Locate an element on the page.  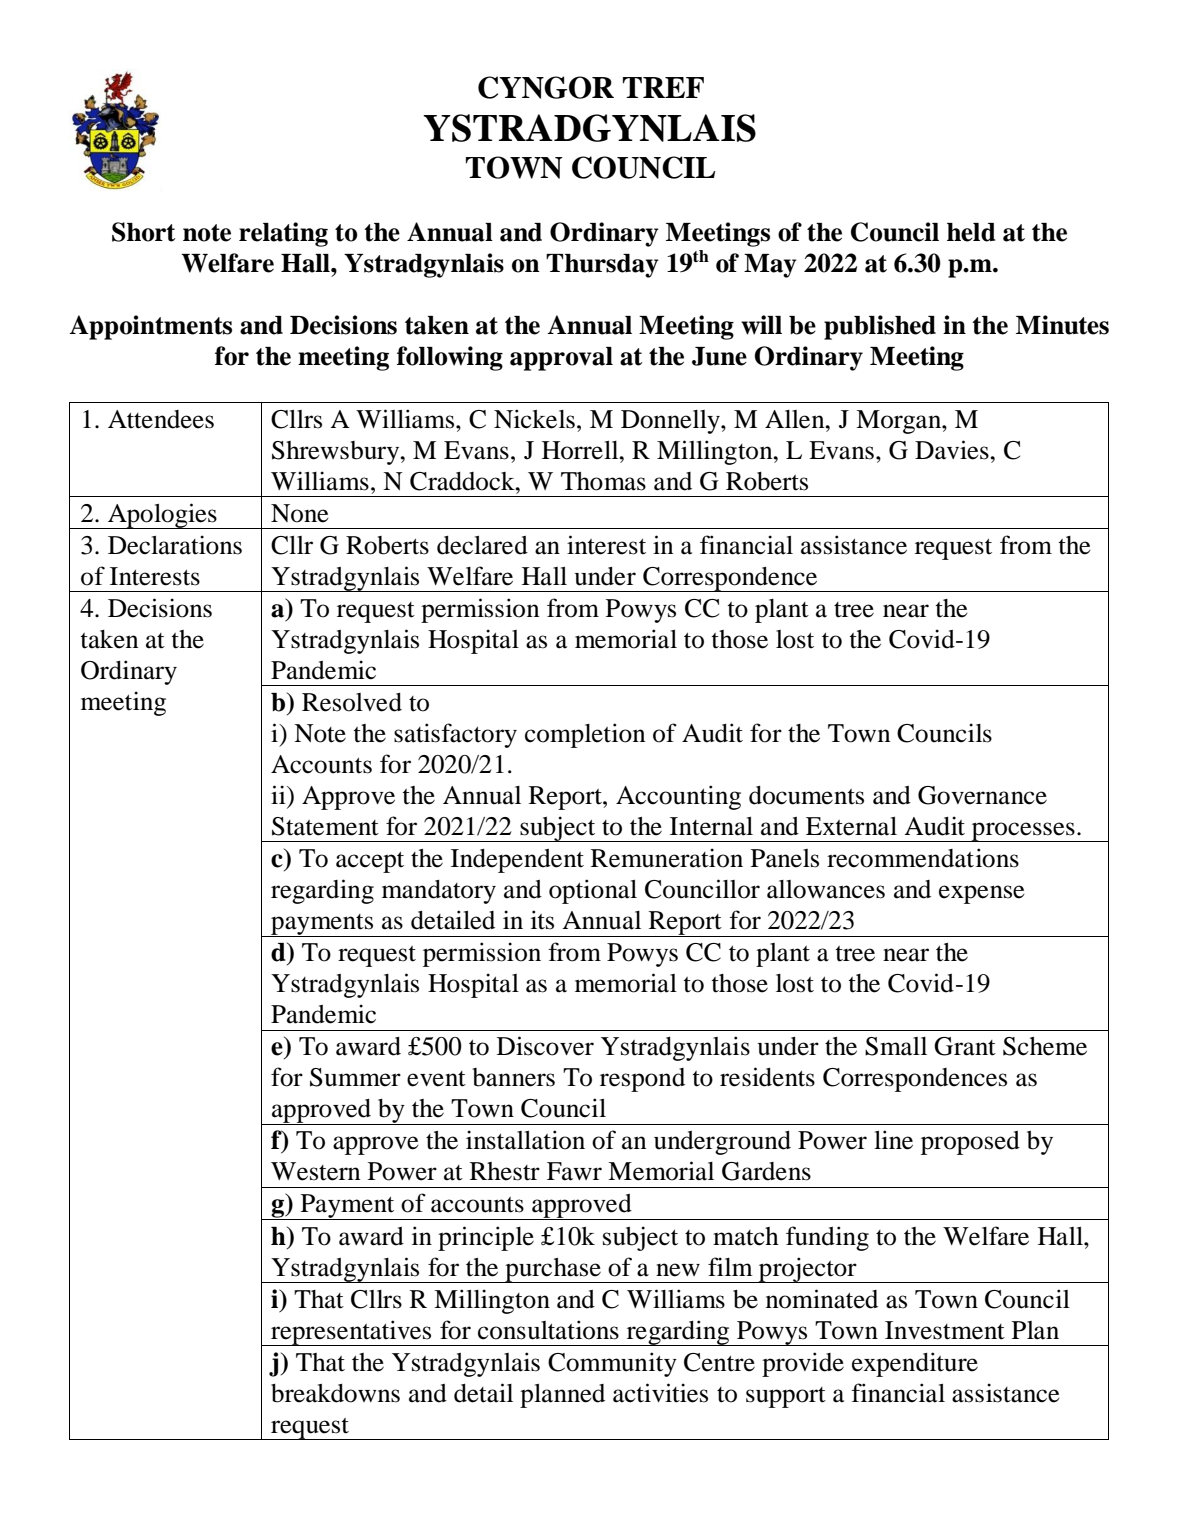
Discover is located at coordinates (545, 1046).
